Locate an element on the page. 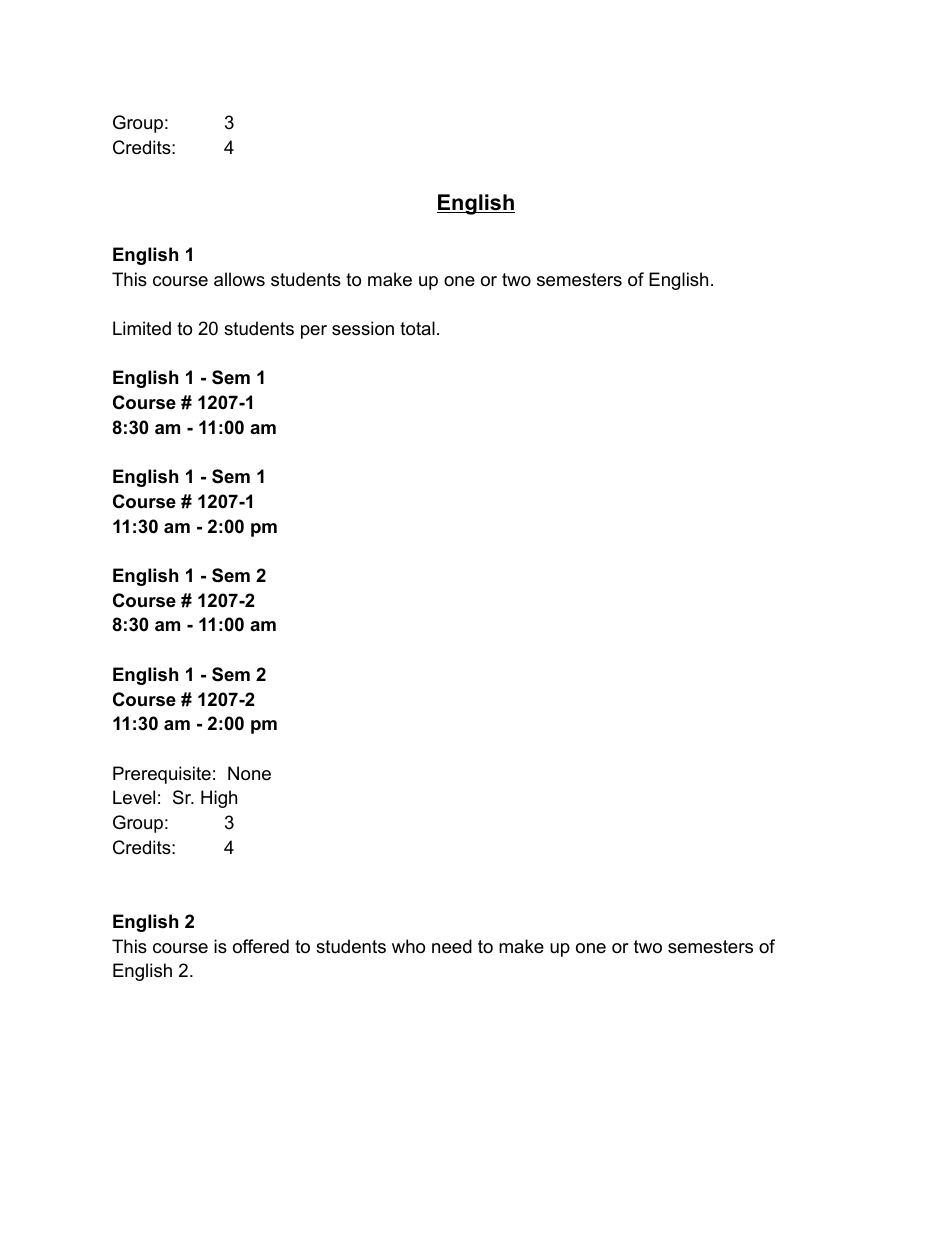  need is located at coordinates (452, 946).
